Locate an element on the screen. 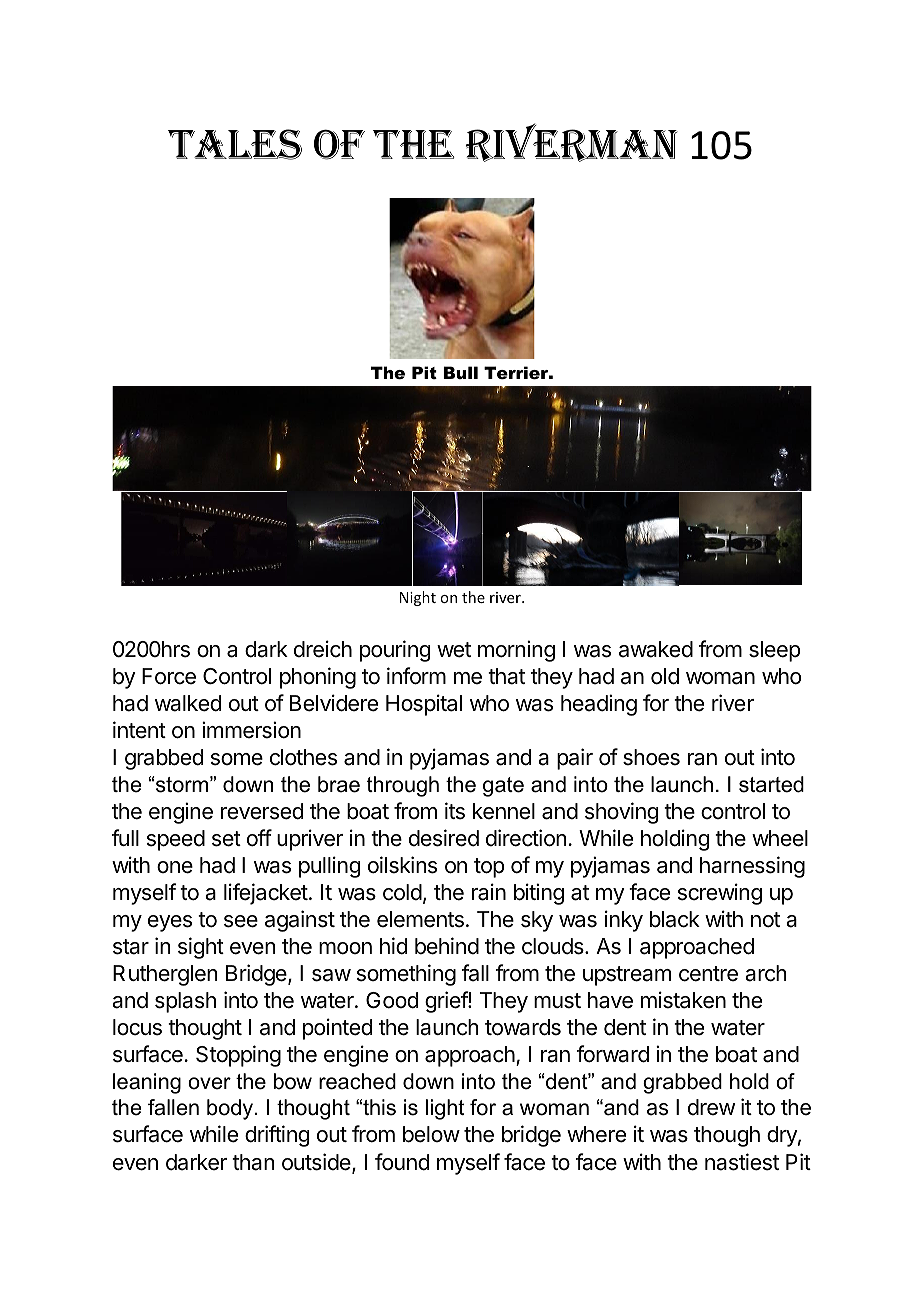 The image size is (924, 1308). shoving is located at coordinates (621, 813).
